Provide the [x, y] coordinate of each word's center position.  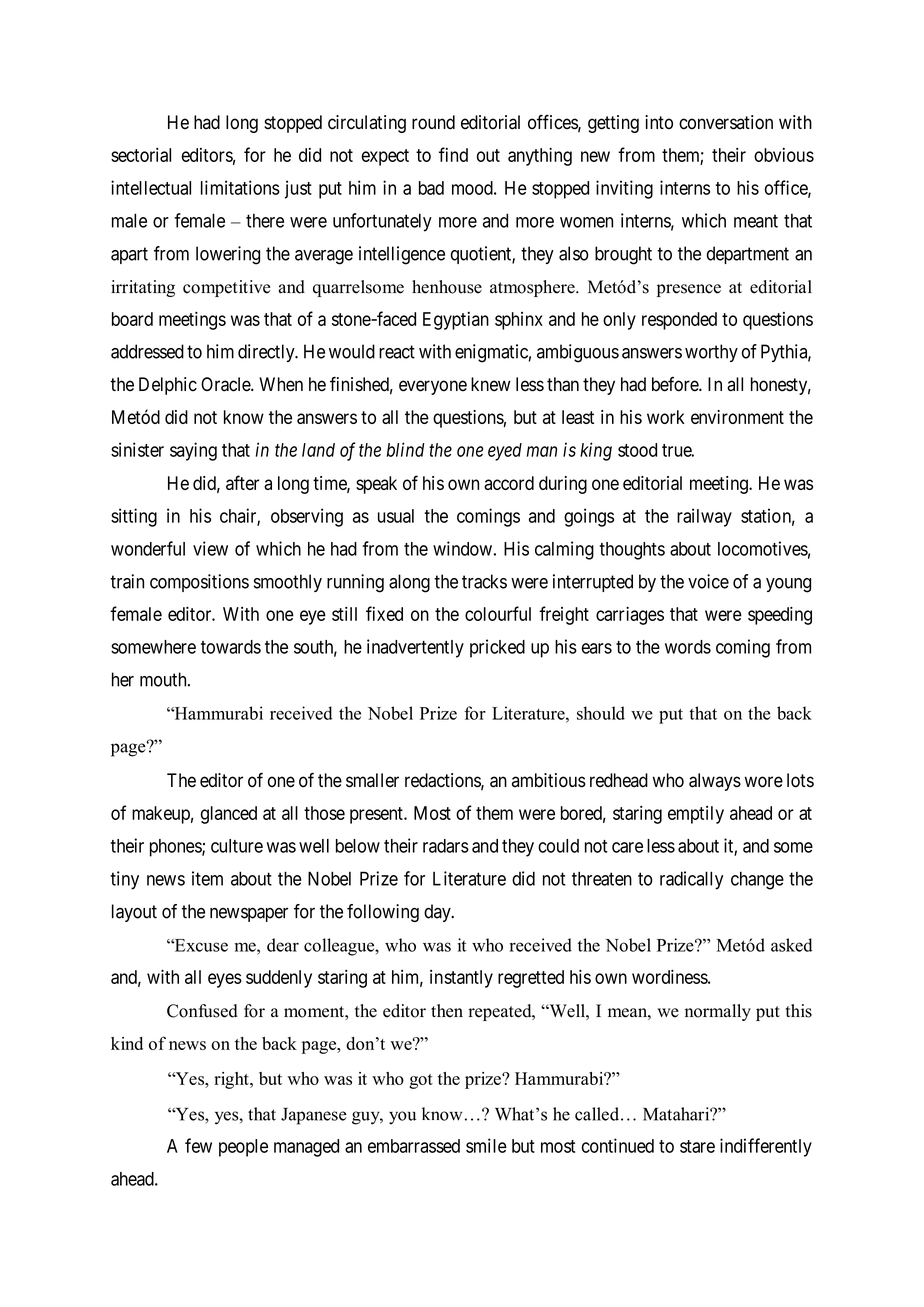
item [207, 878]
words [688, 647]
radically [691, 880]
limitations [240, 187]
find [453, 154]
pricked [497, 648]
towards [231, 647]
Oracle [226, 384]
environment [737, 417]
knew [490, 384]
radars [446, 846]
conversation [726, 122]
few [198, 1145]
